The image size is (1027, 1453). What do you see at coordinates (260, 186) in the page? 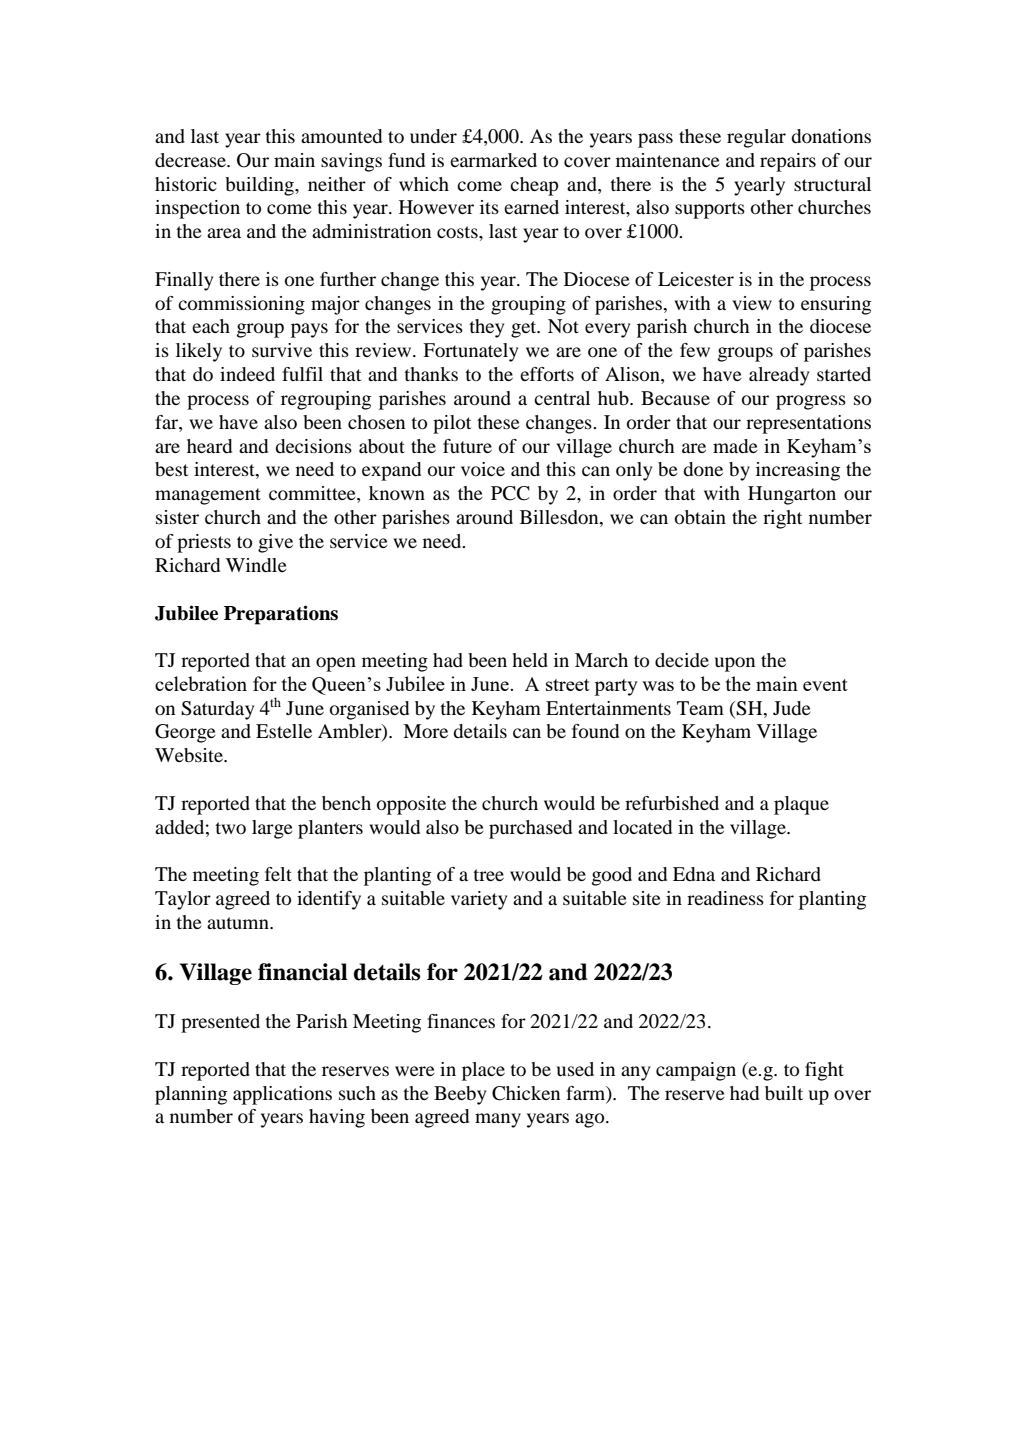
I see `building` at bounding box center [260, 186].
